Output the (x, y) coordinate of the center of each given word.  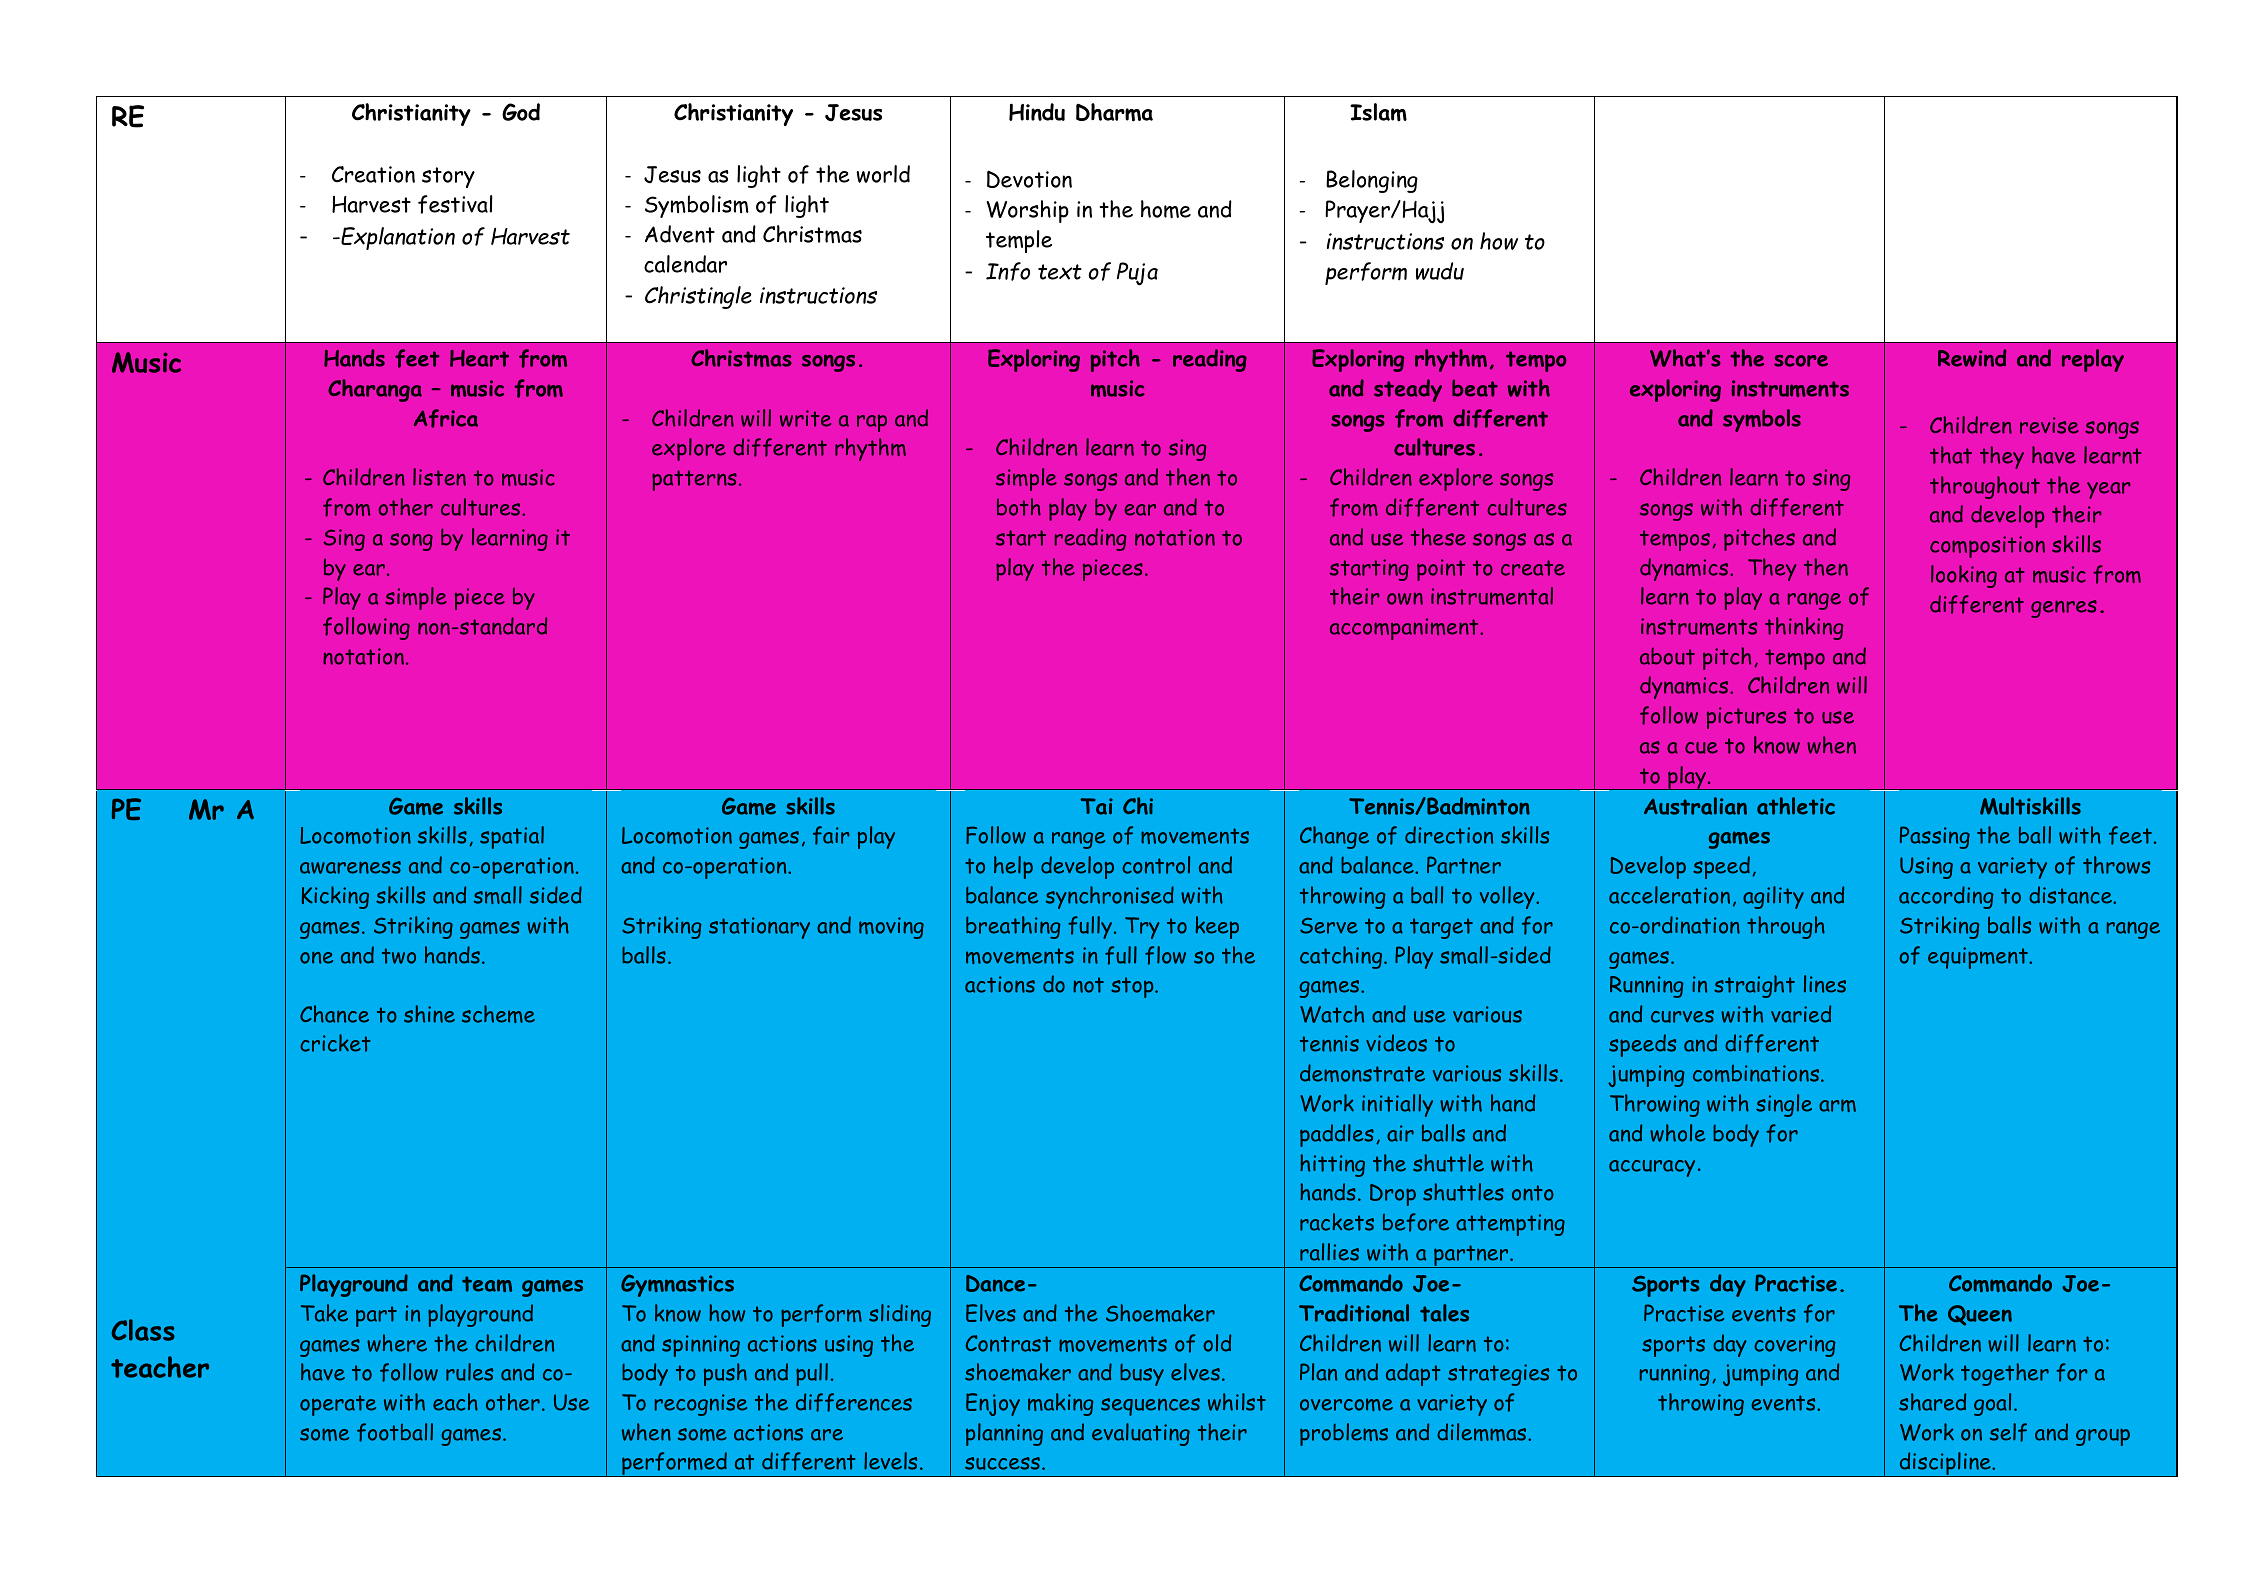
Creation (373, 174)
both (1019, 507)
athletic (1796, 806)
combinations (1757, 1073)
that (1951, 455)
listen (439, 477)
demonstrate (1362, 1073)
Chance (334, 1014)
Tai (1097, 806)
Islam (1378, 112)
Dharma (1114, 112)
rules (469, 1372)
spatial (512, 837)
